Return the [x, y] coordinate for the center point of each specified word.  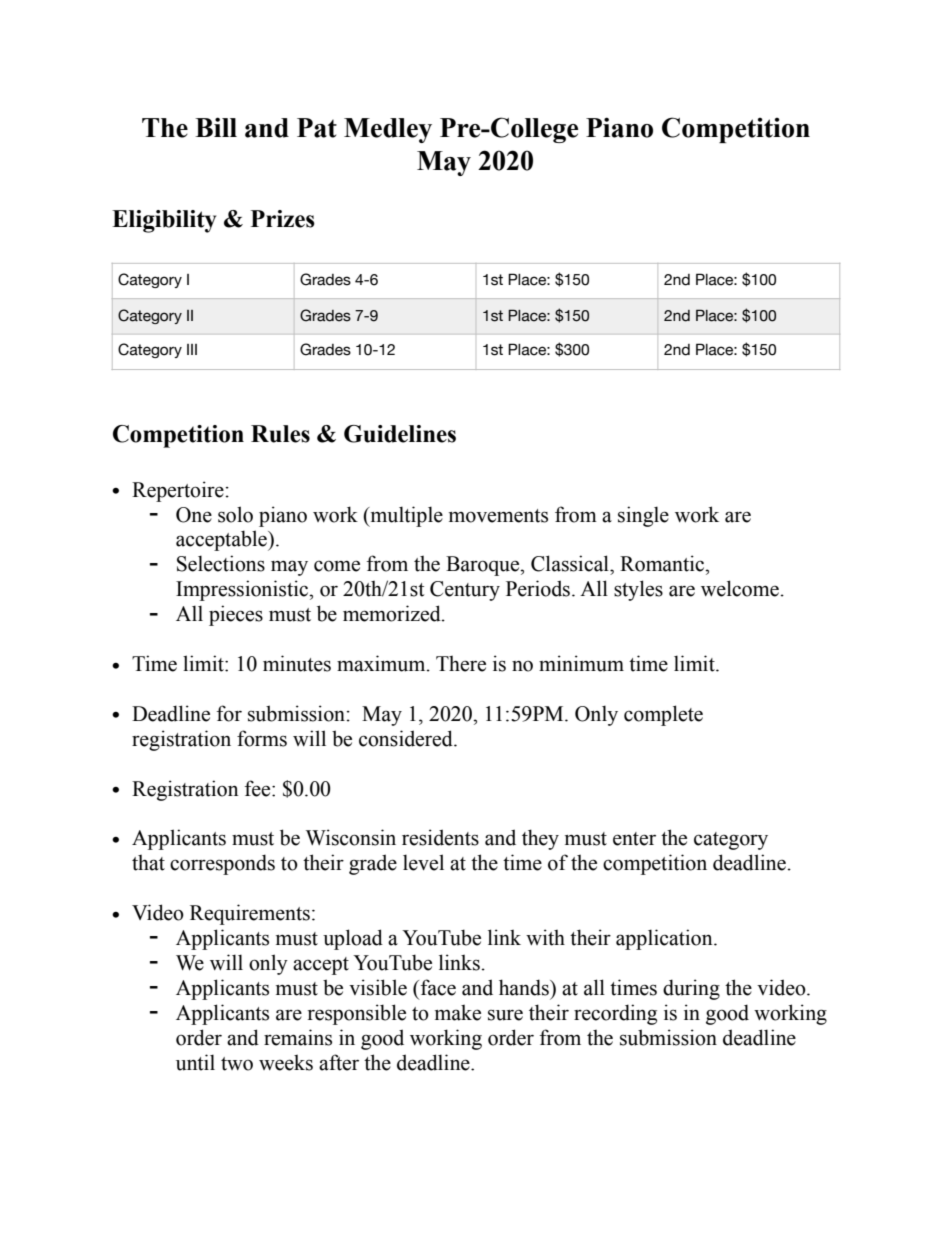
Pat [317, 128]
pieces [236, 615]
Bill [216, 127]
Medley [388, 130]
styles [638, 590]
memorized [393, 613]
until [195, 1062]
